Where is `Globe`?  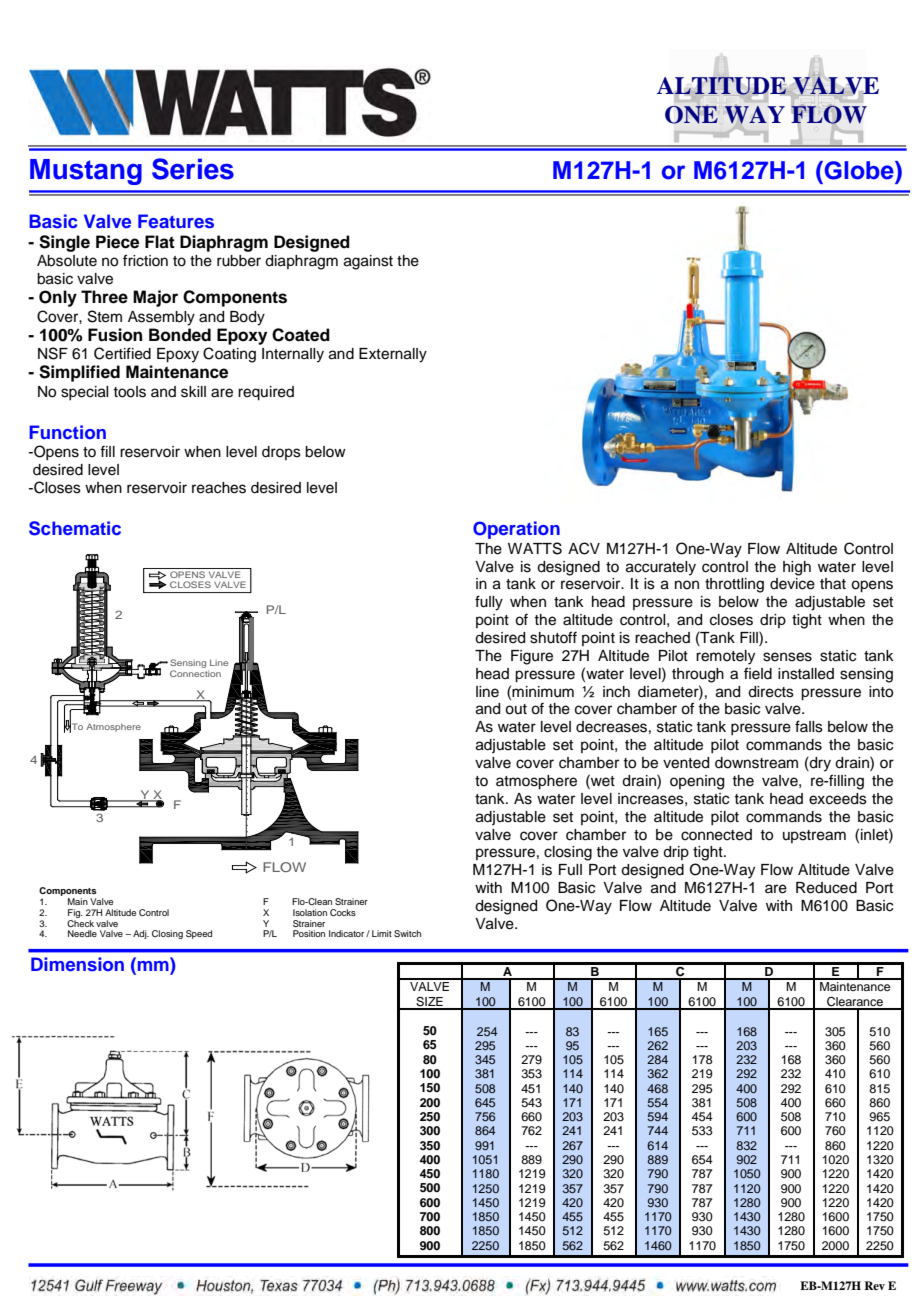 Globe is located at coordinates (860, 170).
